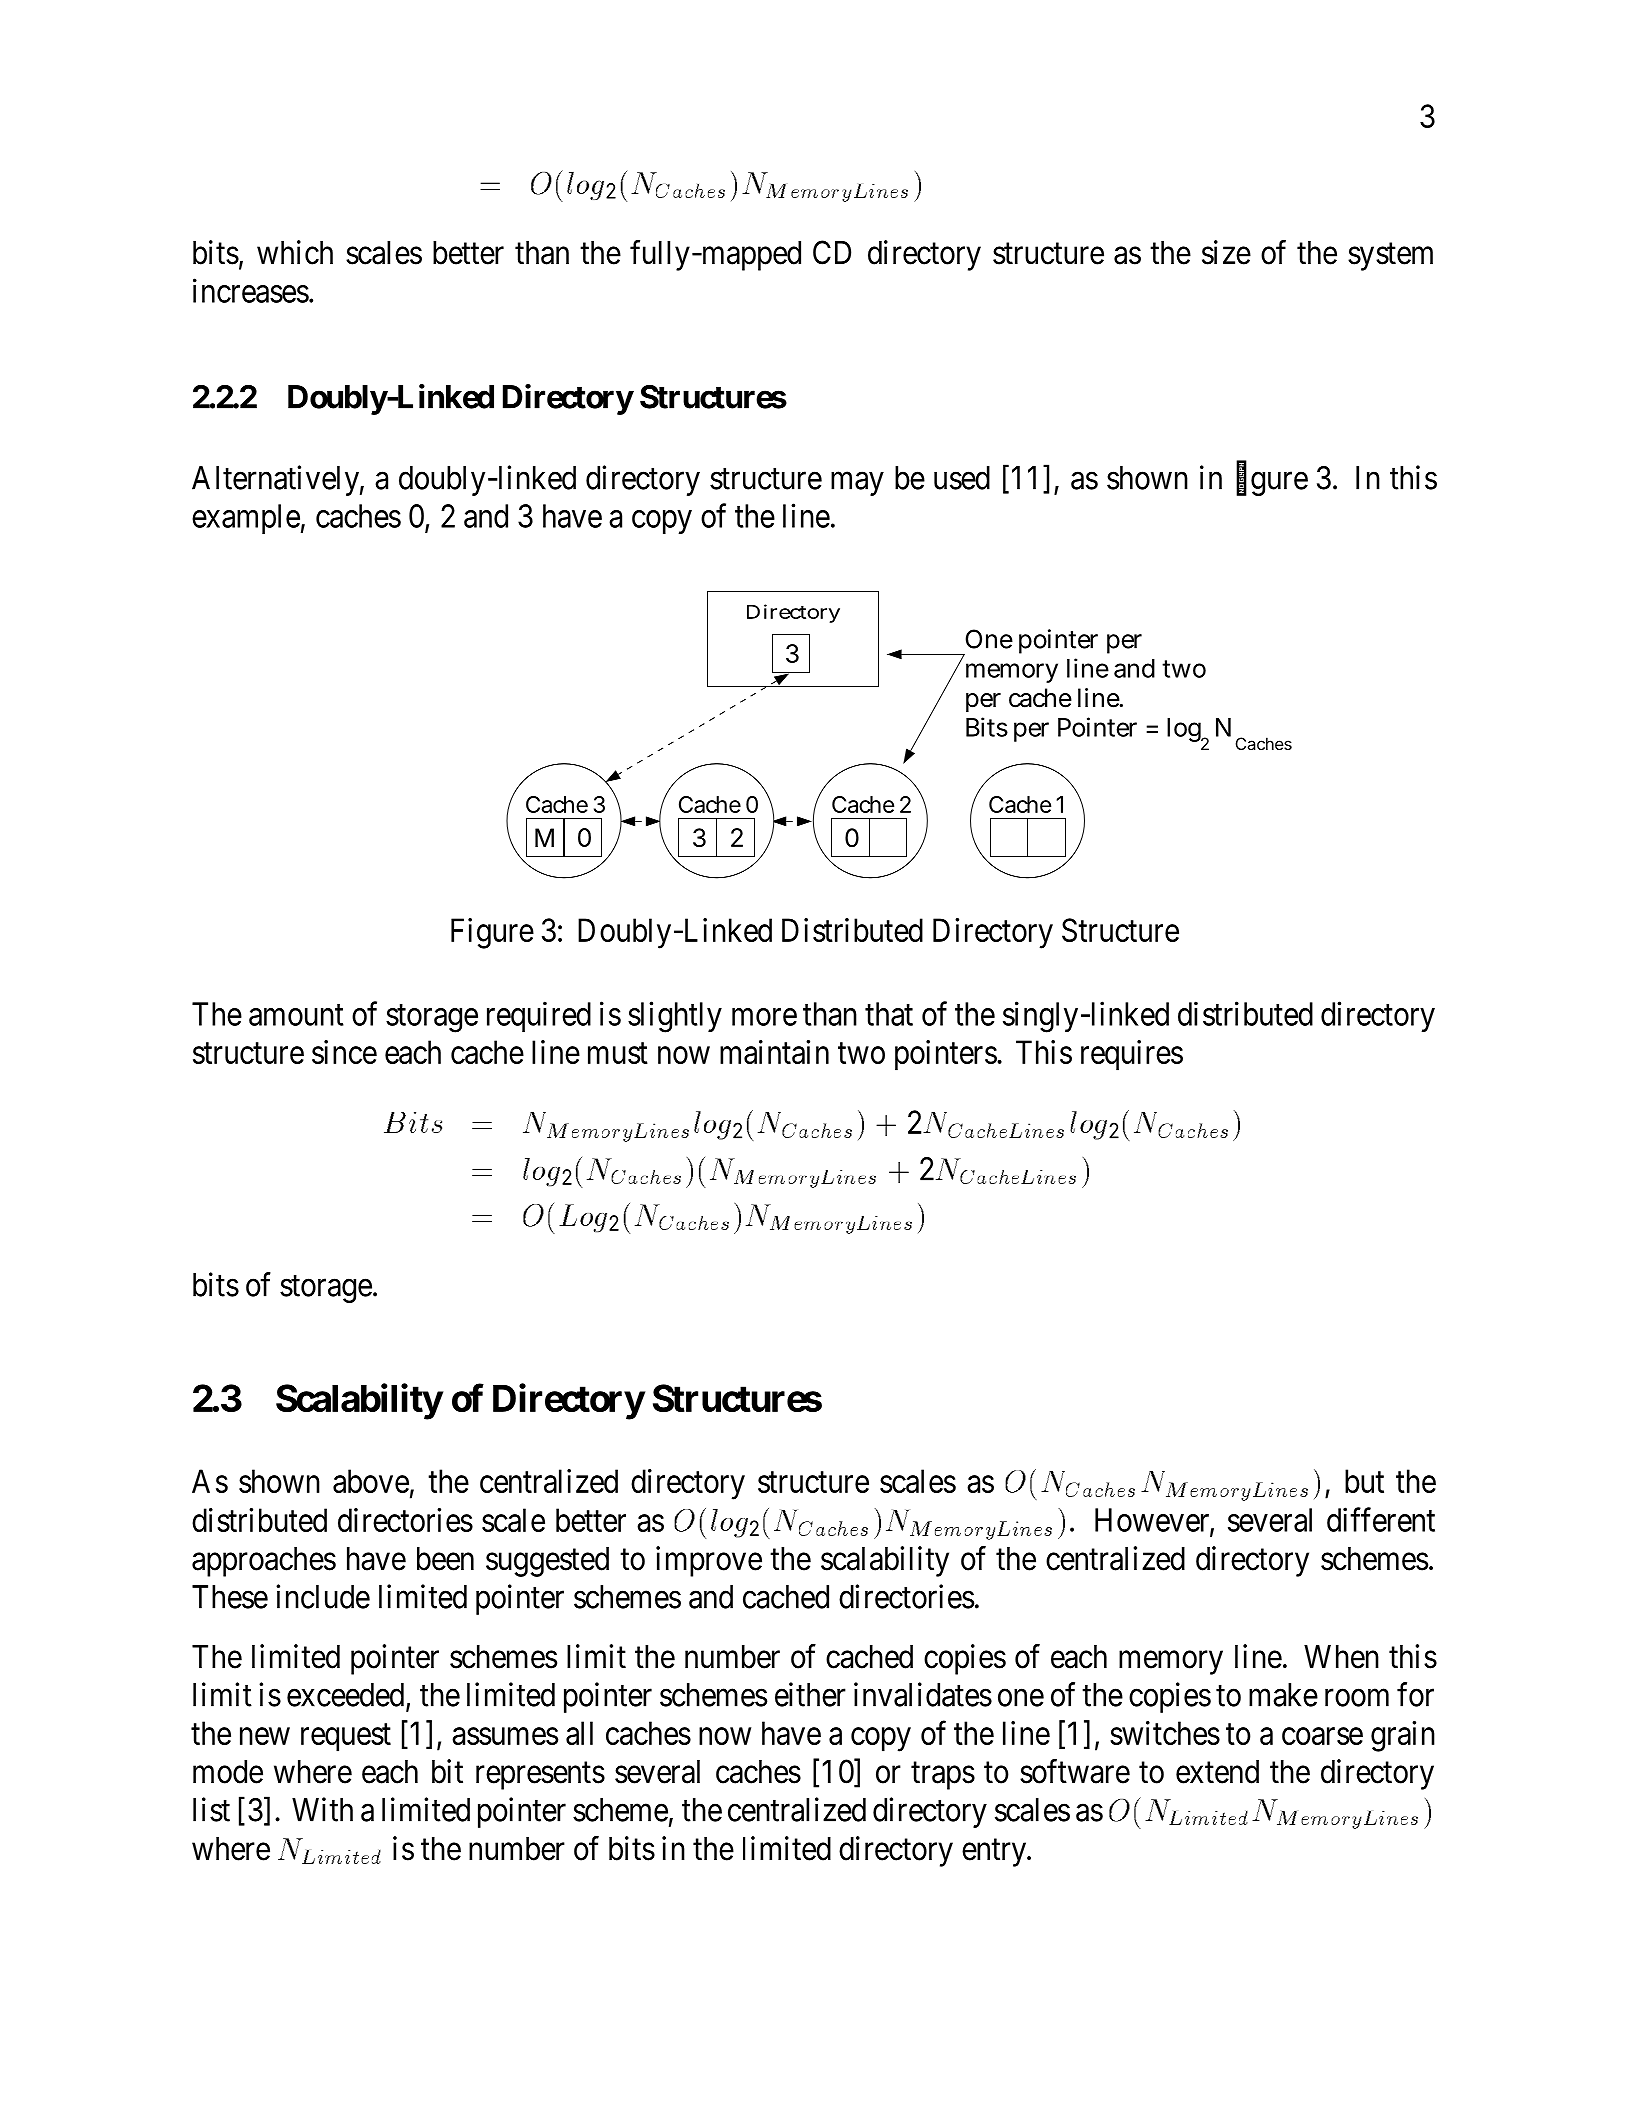  I want to click on may, so click(857, 484).
